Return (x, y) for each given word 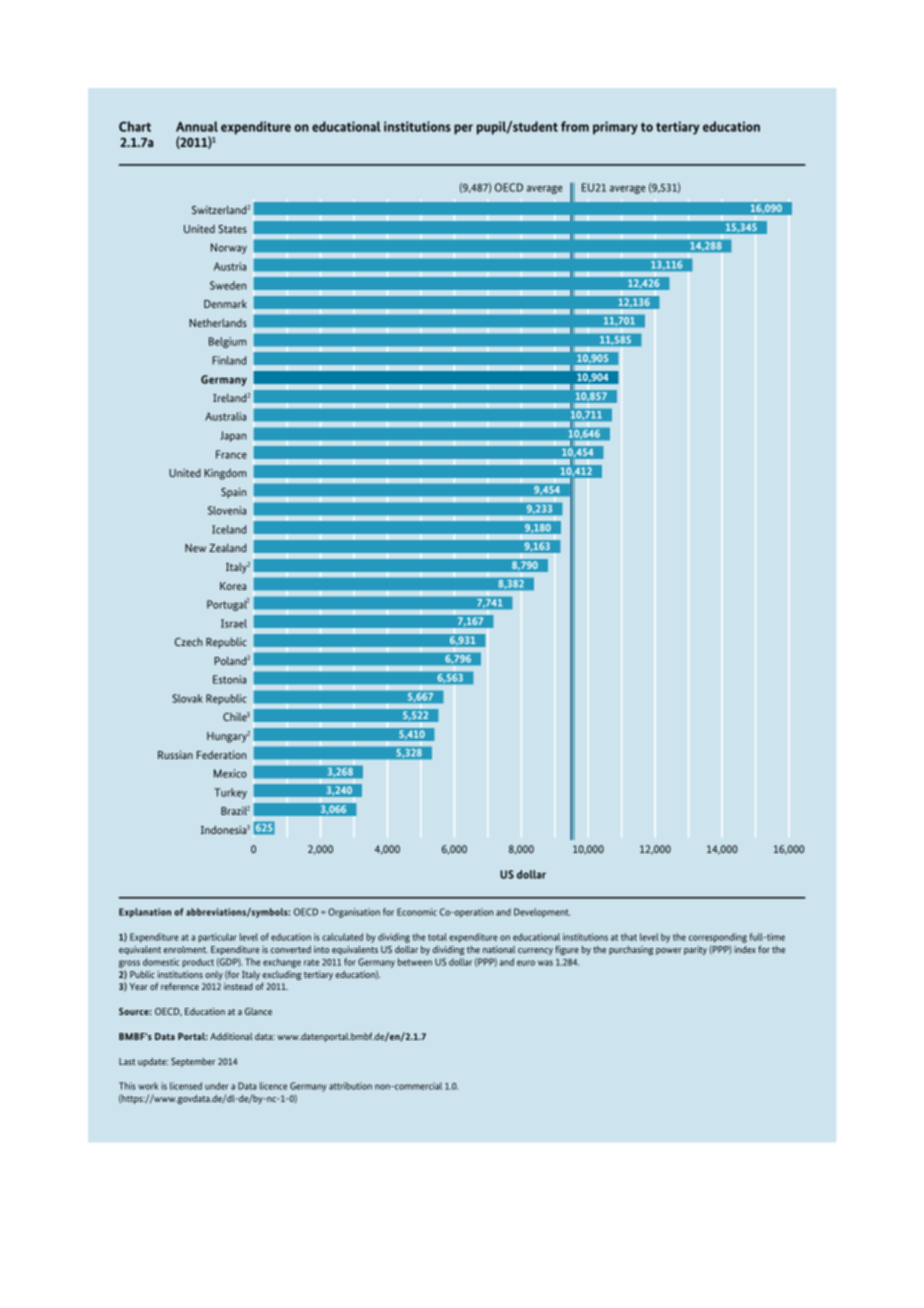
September (193, 1062)
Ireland (229, 397)
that (629, 937)
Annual (197, 126)
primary (615, 128)
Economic (417, 912)
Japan (233, 436)
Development (542, 913)
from (575, 126)
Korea (233, 586)
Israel (234, 623)
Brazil (234, 810)
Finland (229, 360)
